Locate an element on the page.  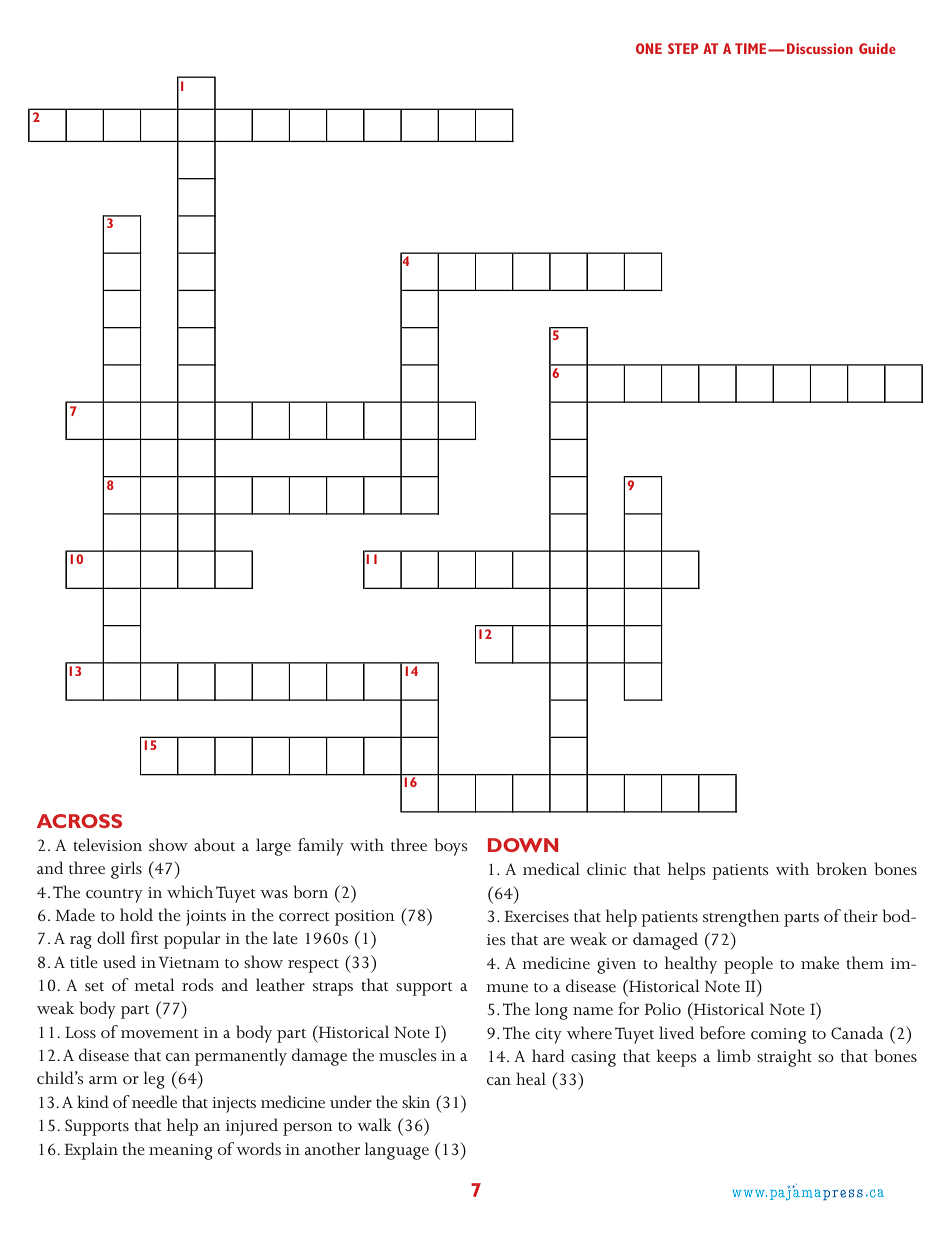
girls is located at coordinates (126, 870).
